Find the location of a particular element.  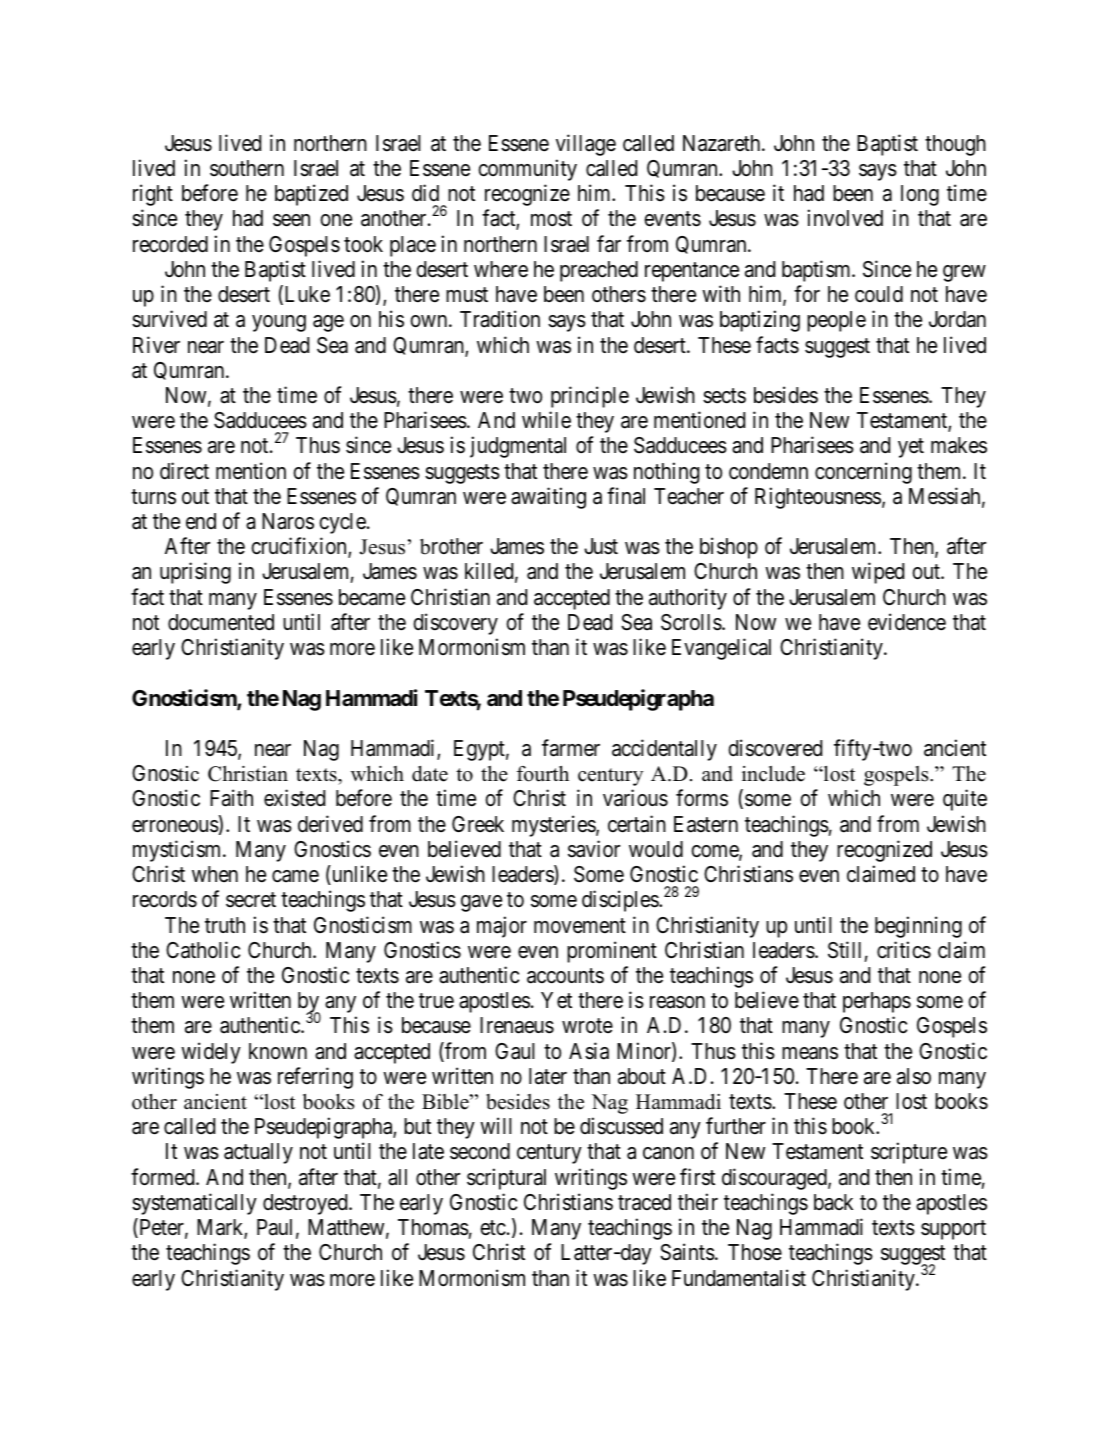

etc is located at coordinates (493, 1228).
